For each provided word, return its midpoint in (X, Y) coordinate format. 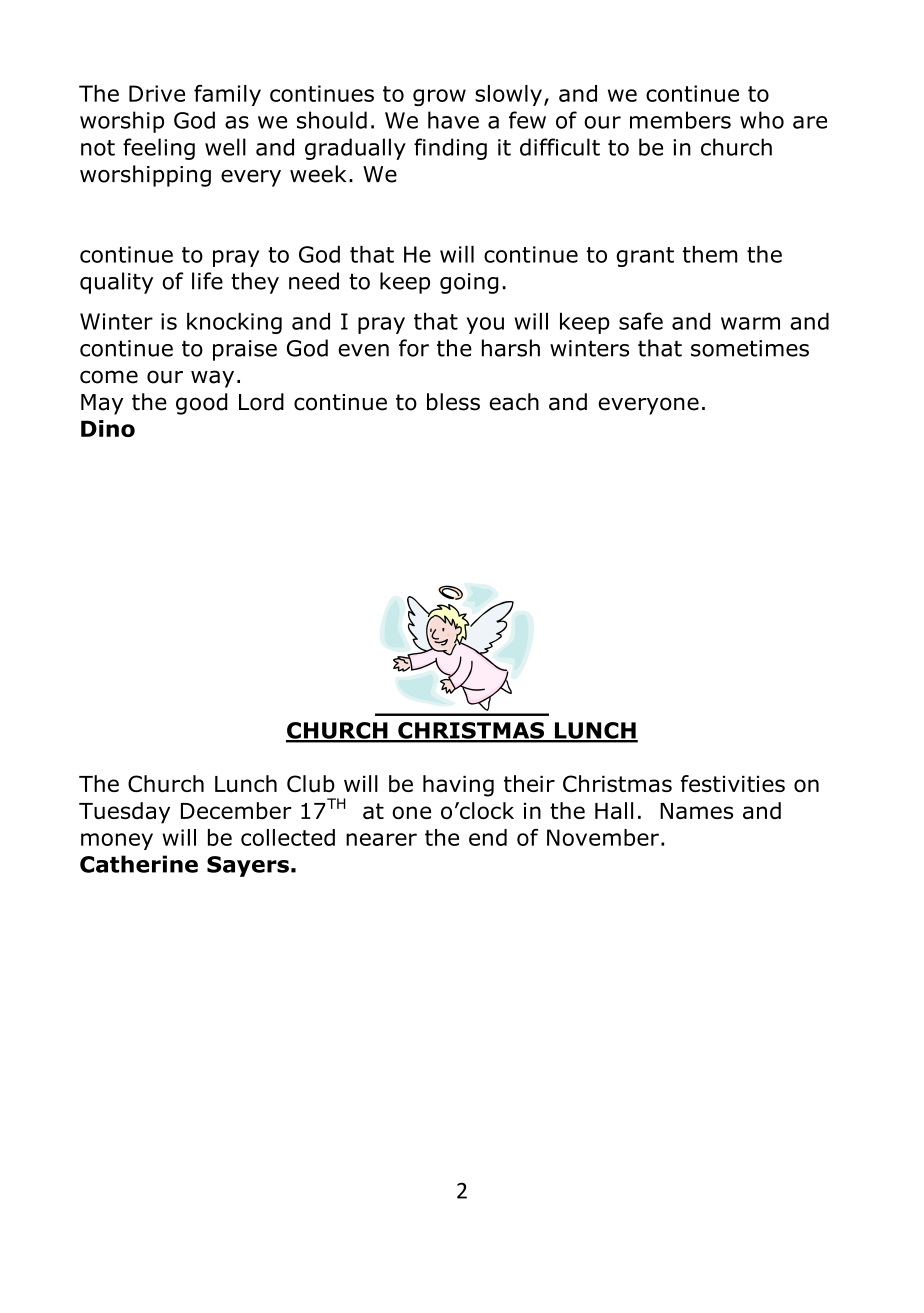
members (680, 120)
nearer (381, 839)
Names (696, 811)
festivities (733, 783)
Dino (108, 428)
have (453, 120)
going (469, 283)
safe (641, 321)
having (458, 786)
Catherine (139, 864)
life (207, 281)
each (514, 402)
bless (453, 402)
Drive (157, 93)
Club (311, 783)
